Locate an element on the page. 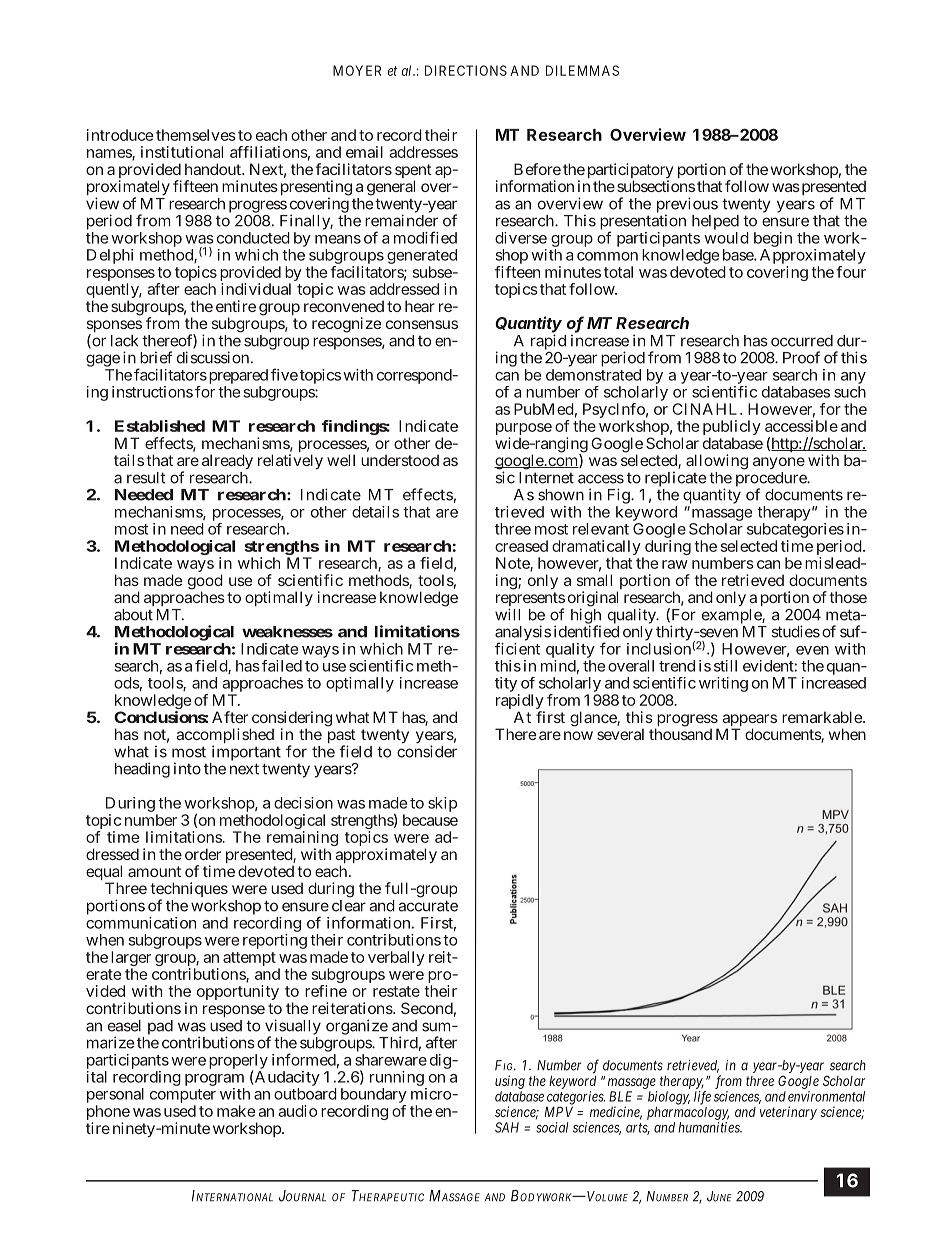 This image has height=1233, width=952. hear is located at coordinates (420, 306).
